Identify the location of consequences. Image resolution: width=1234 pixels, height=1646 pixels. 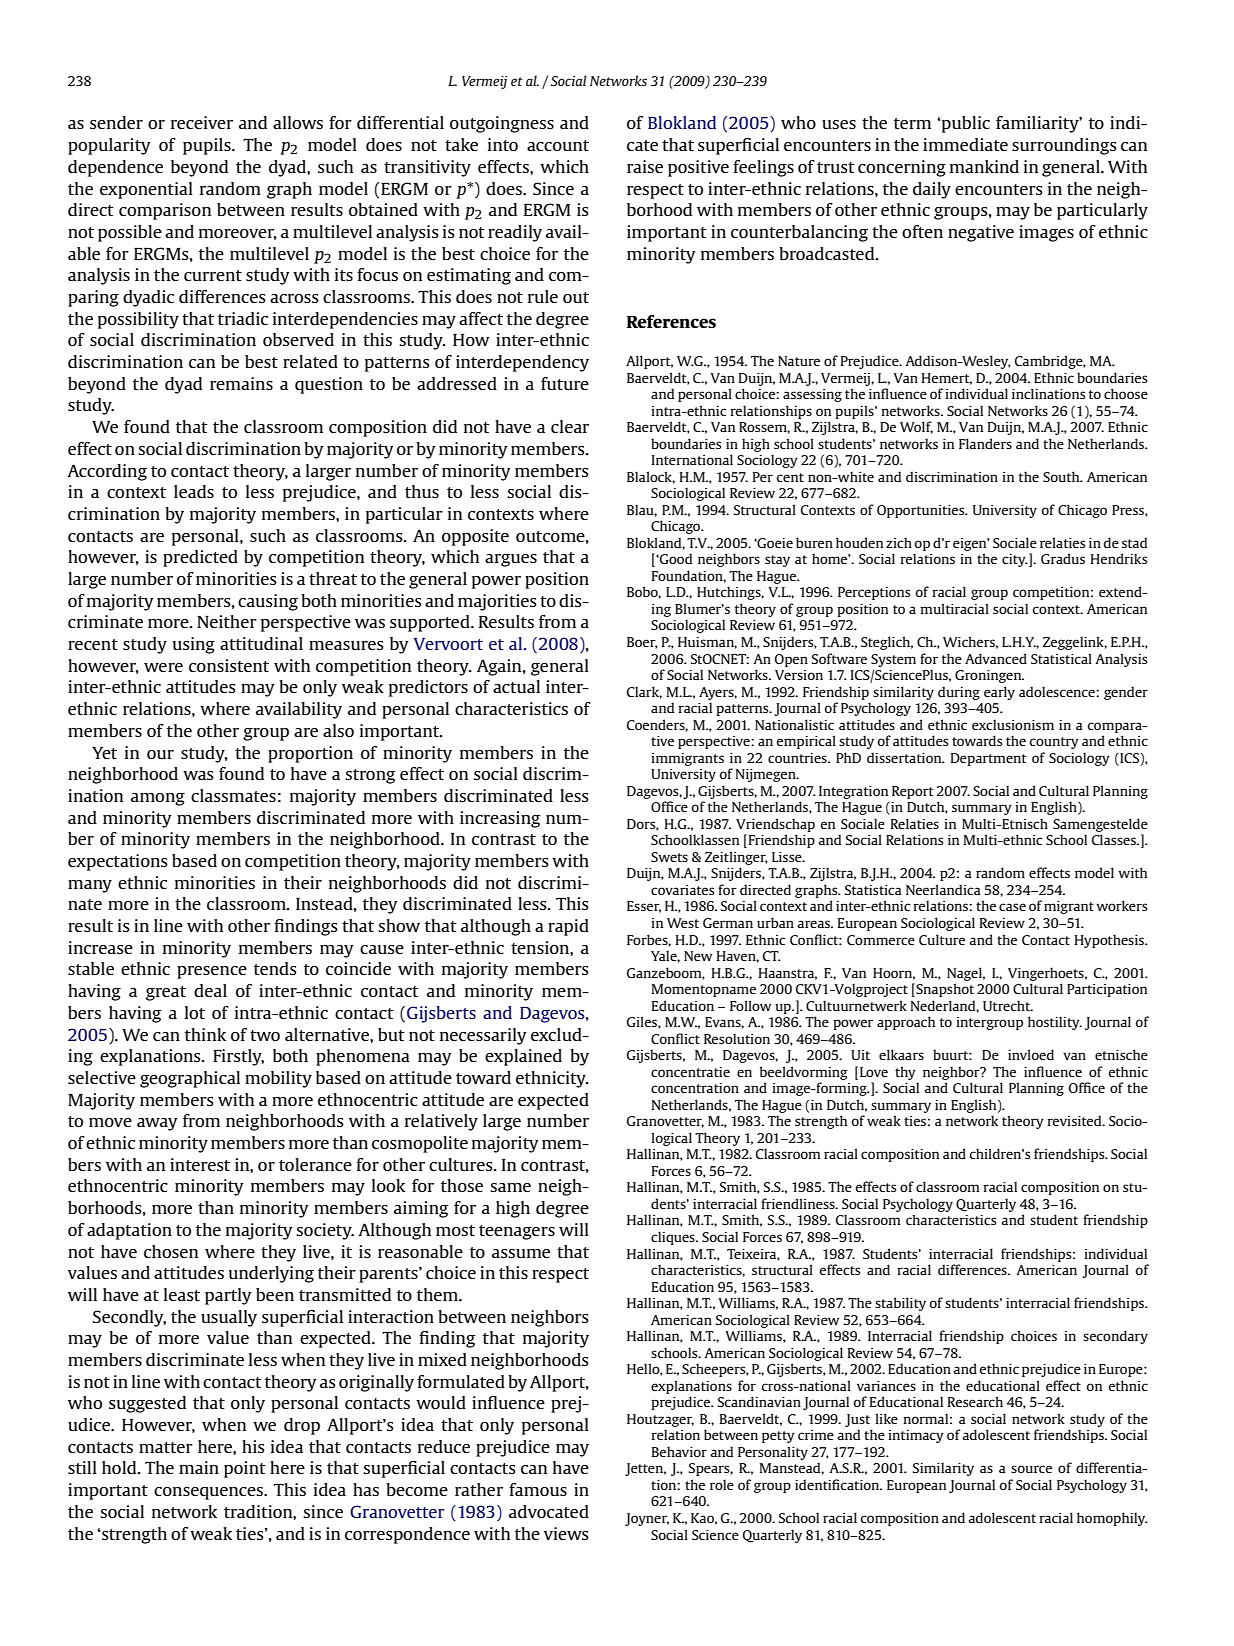
(209, 1493).
